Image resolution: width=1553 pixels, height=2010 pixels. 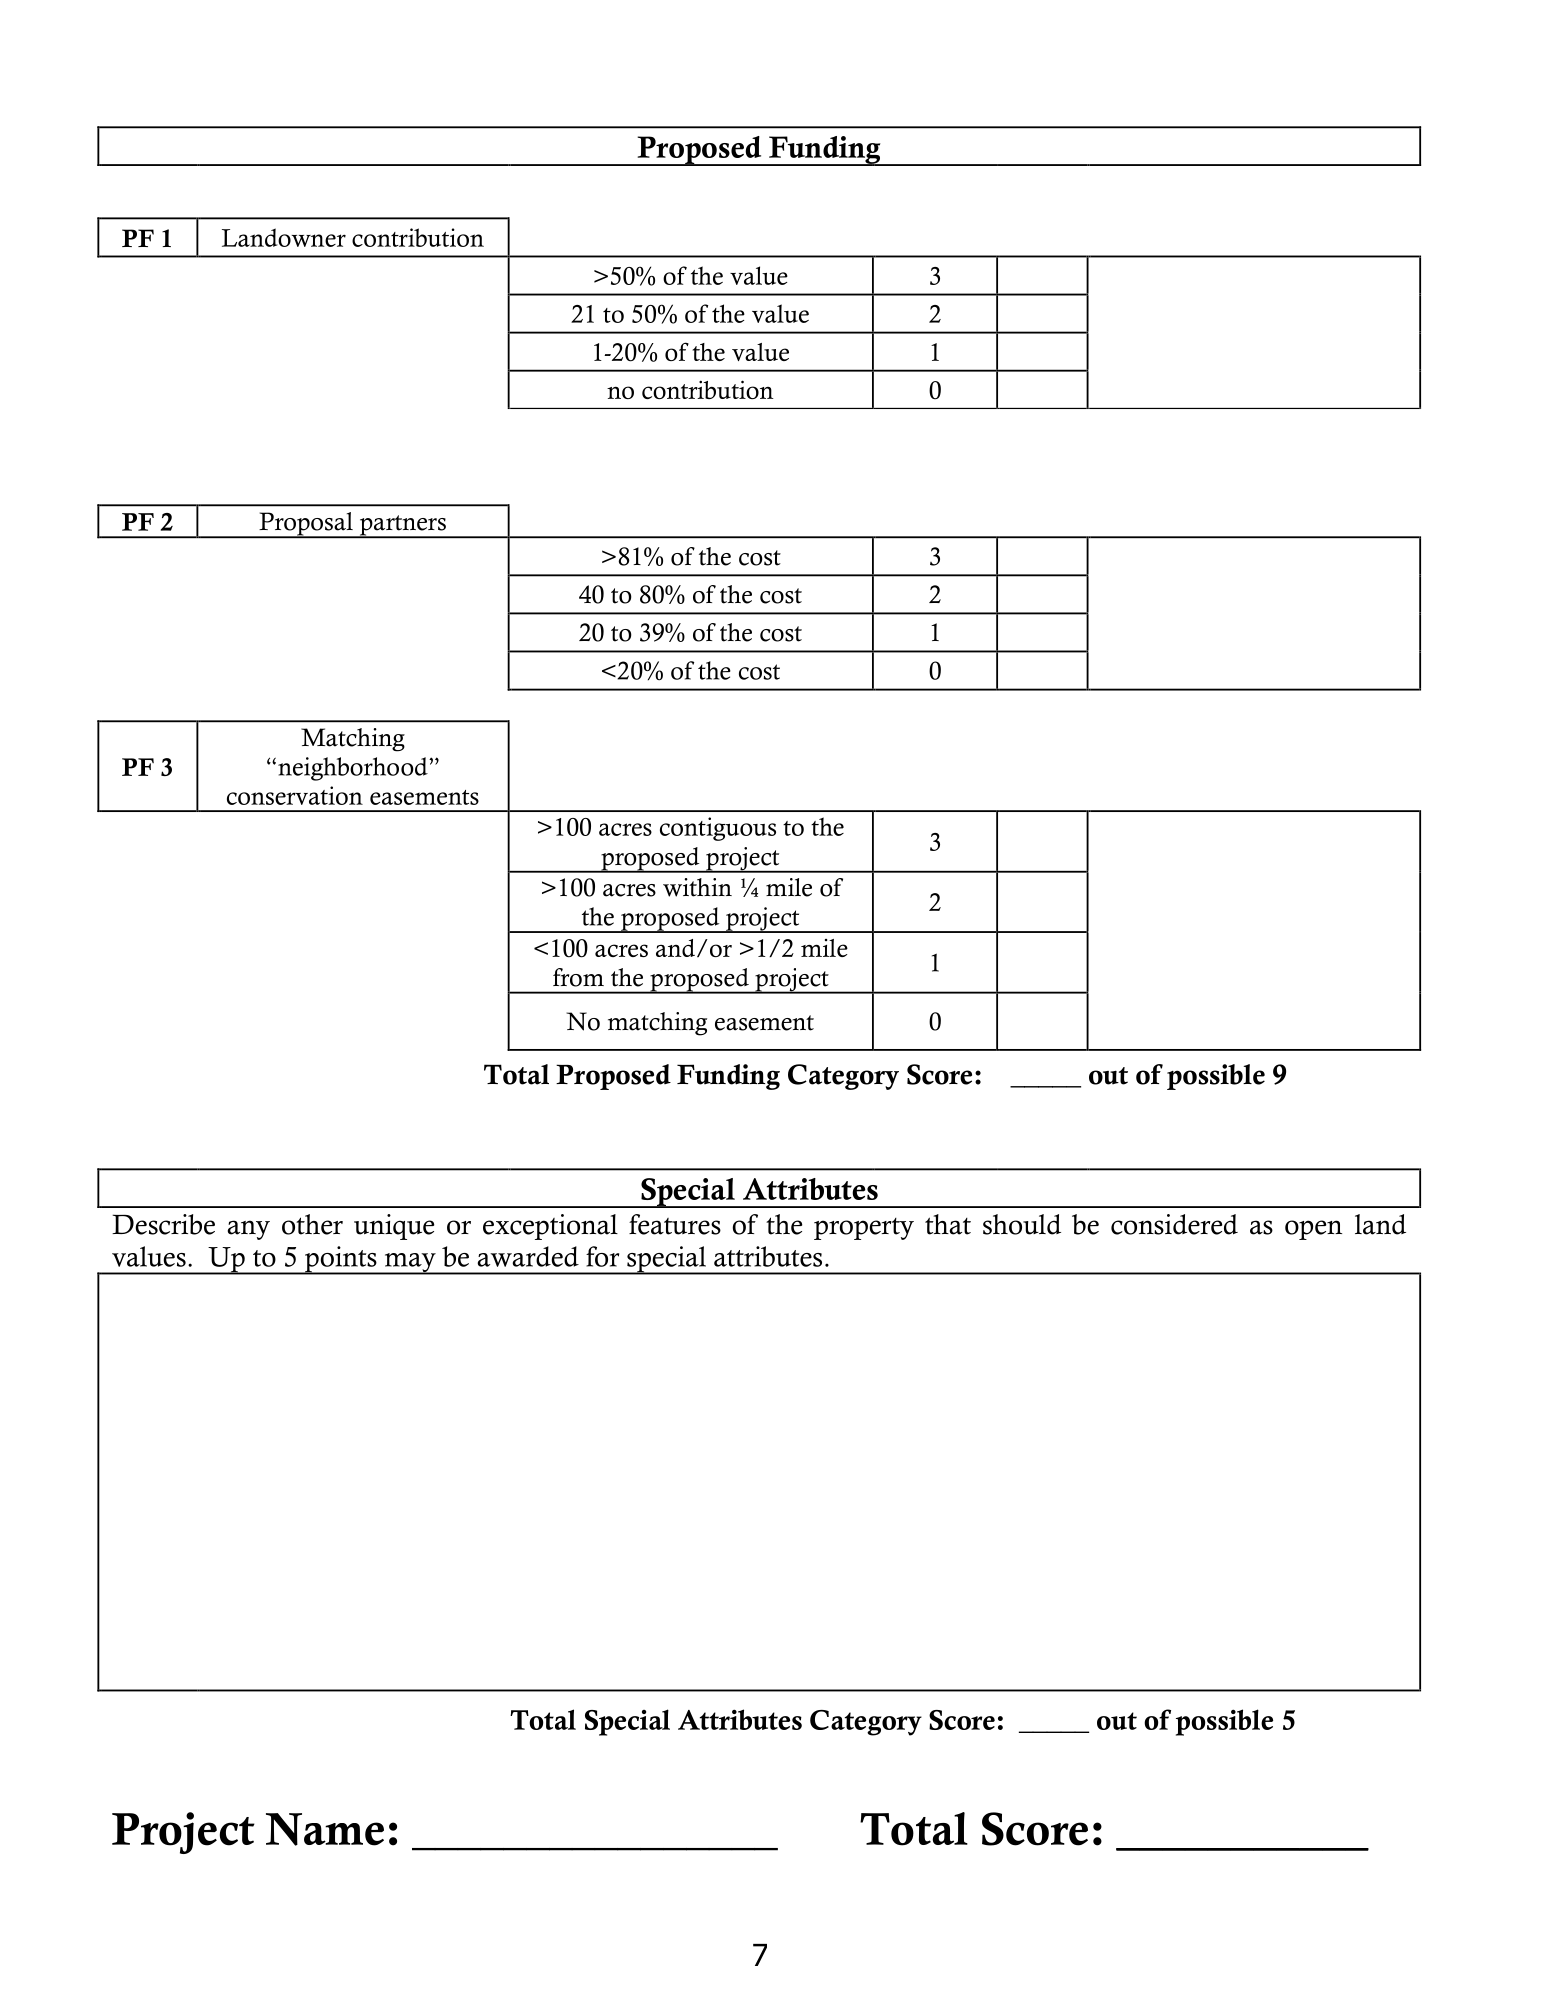 I want to click on Name, so click(x=325, y=1829).
